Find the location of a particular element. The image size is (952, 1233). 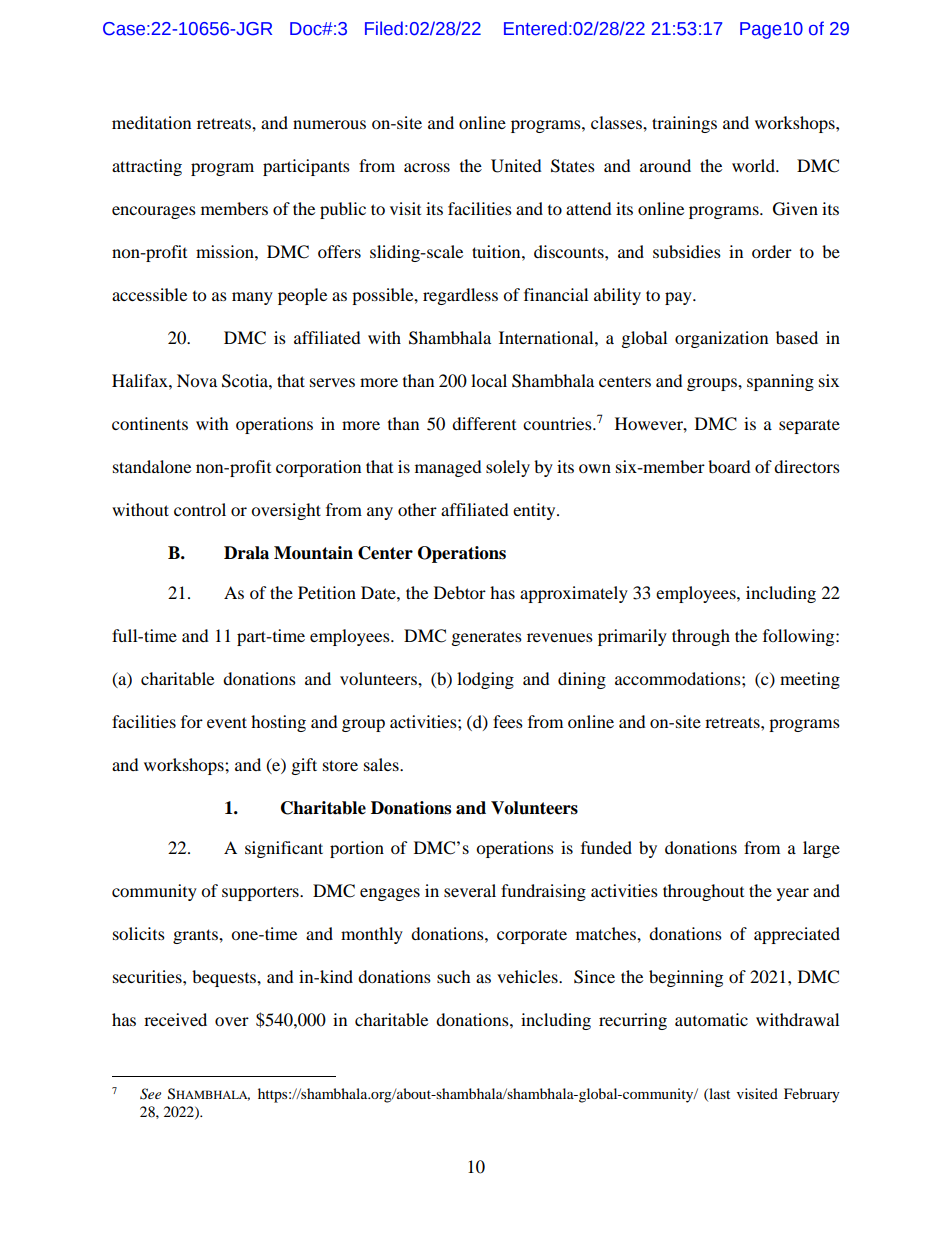

following is located at coordinates (800, 637).
